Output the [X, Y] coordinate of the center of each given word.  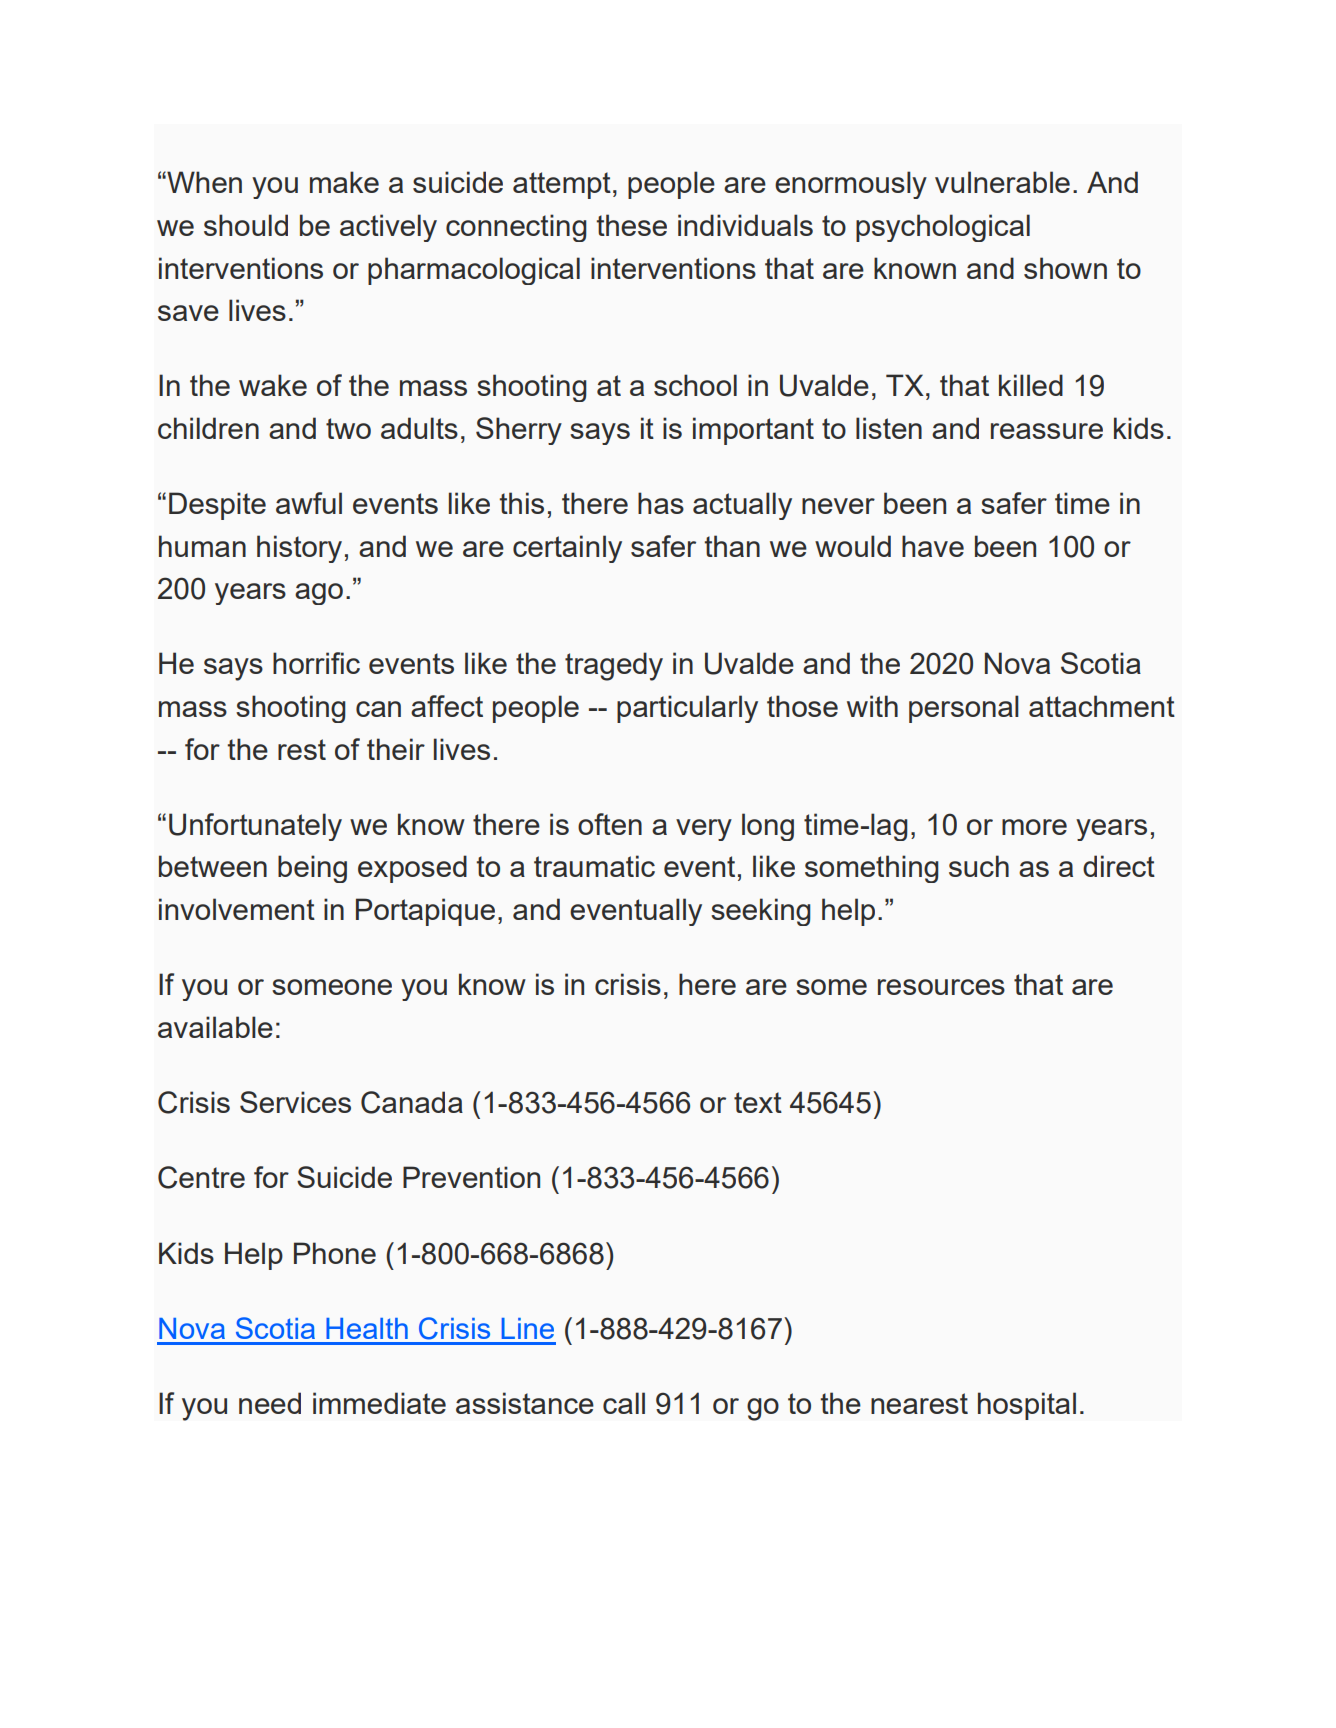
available [215, 1027]
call [624, 1403]
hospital [1027, 1406]
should [246, 225]
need [270, 1403]
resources [941, 987]
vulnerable [1002, 182]
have [933, 546]
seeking [761, 912]
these [631, 225]
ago [319, 594]
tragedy [614, 666]
